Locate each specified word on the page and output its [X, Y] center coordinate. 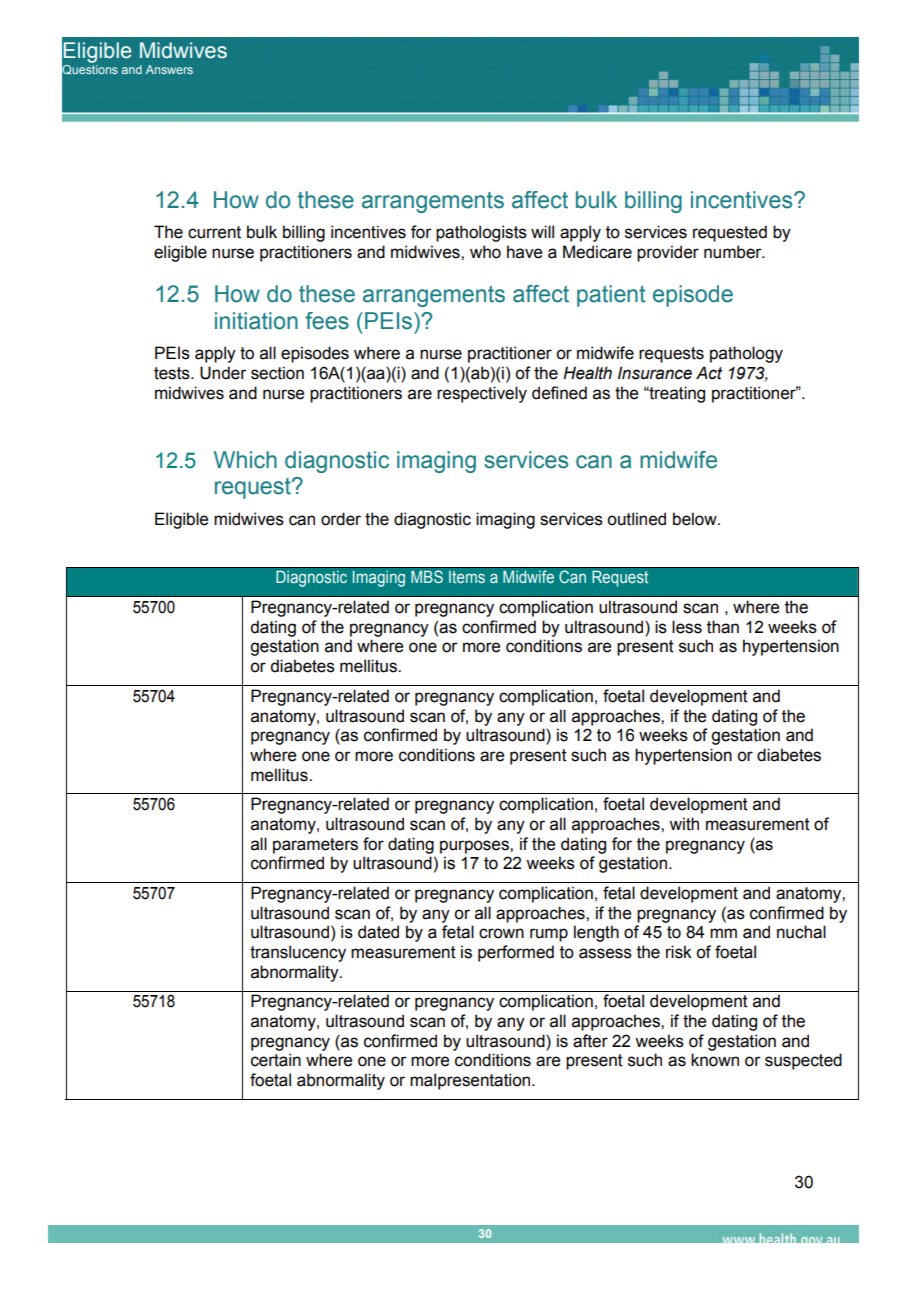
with [684, 824]
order [341, 519]
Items [467, 577]
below [696, 519]
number [734, 252]
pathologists [481, 233]
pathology [746, 354]
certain [276, 1060]
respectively [482, 394]
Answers [169, 69]
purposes [475, 847]
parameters [315, 846]
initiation [256, 321]
